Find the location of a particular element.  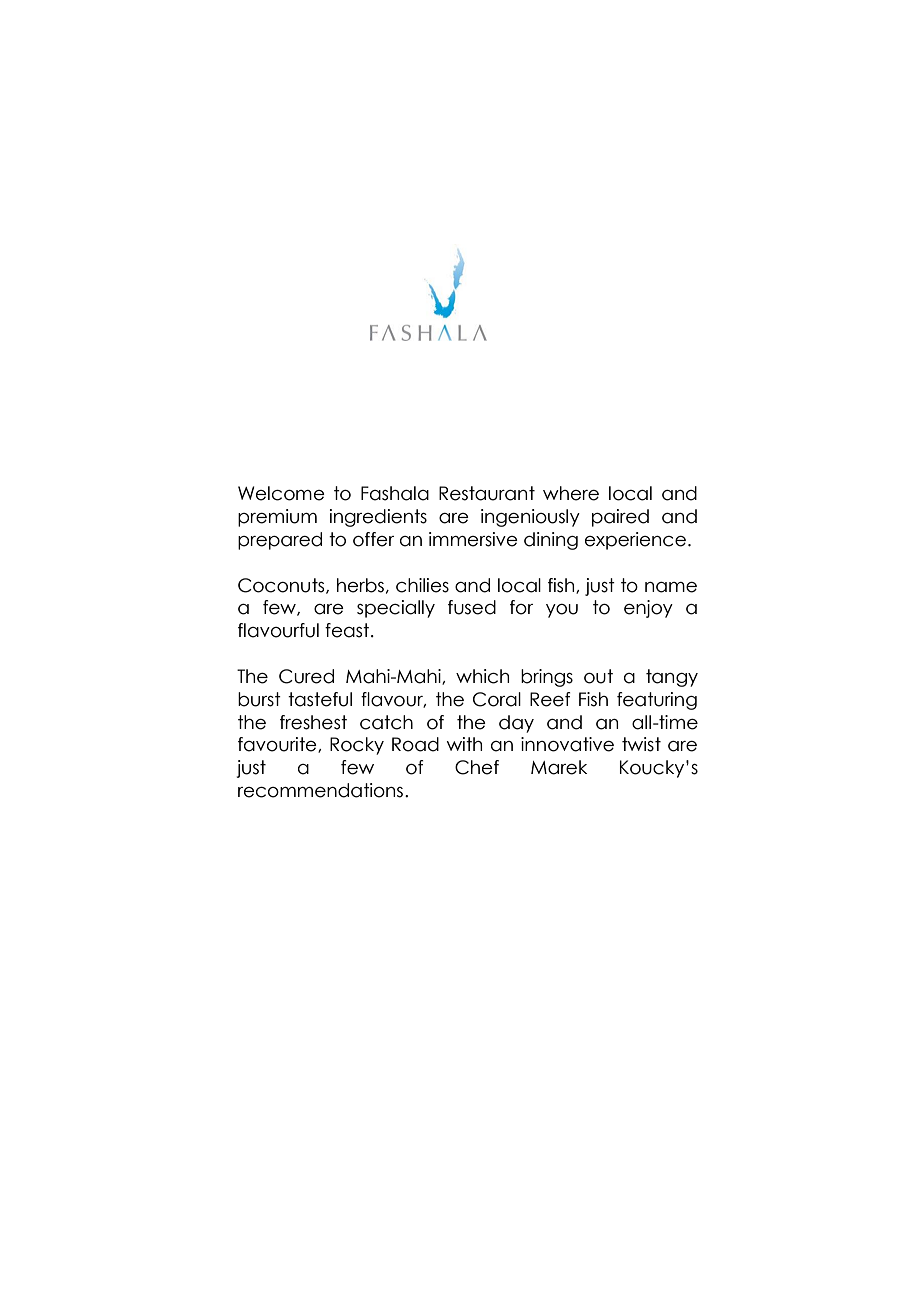

fused is located at coordinates (472, 607).
